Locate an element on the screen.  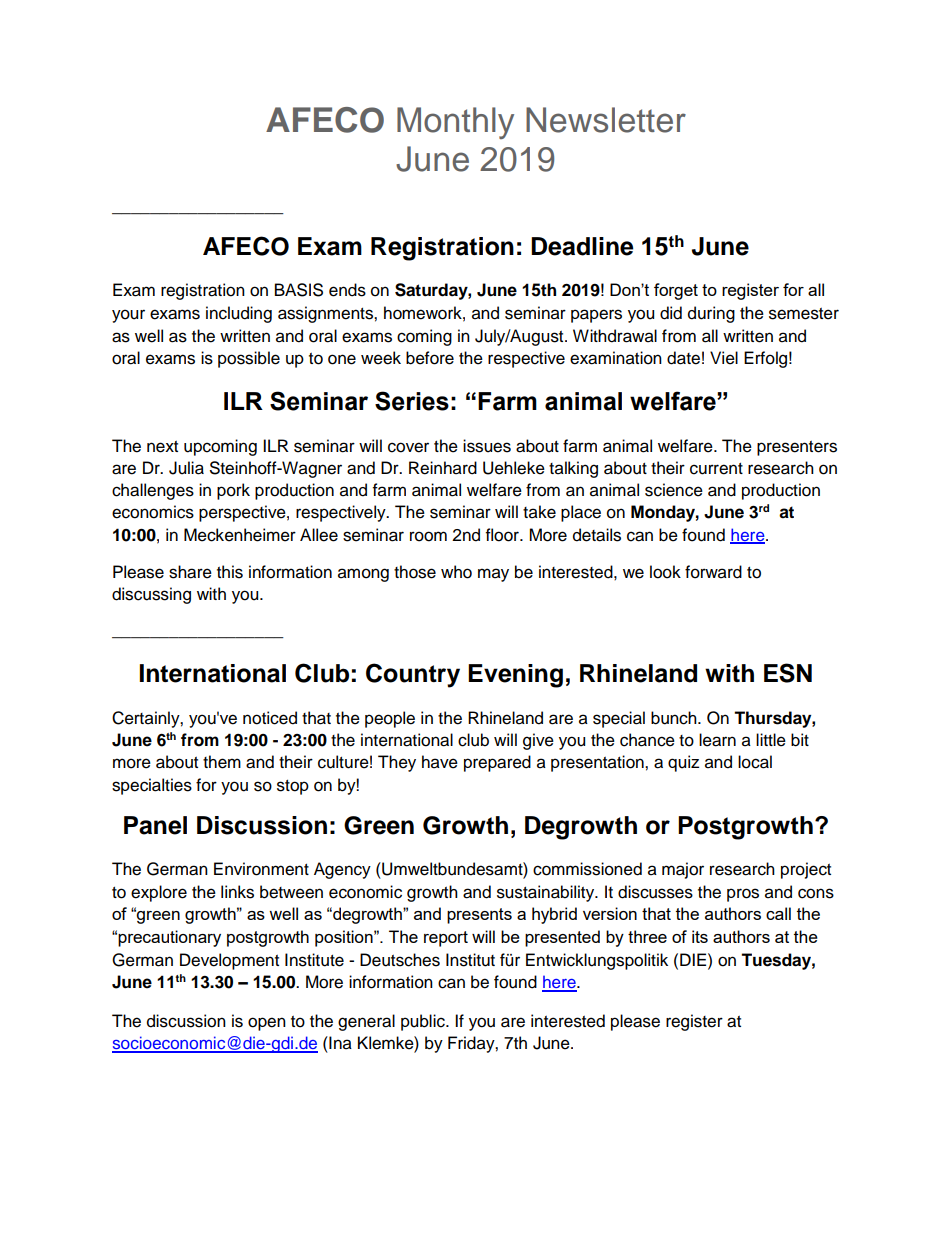
public is located at coordinates (424, 1022).
